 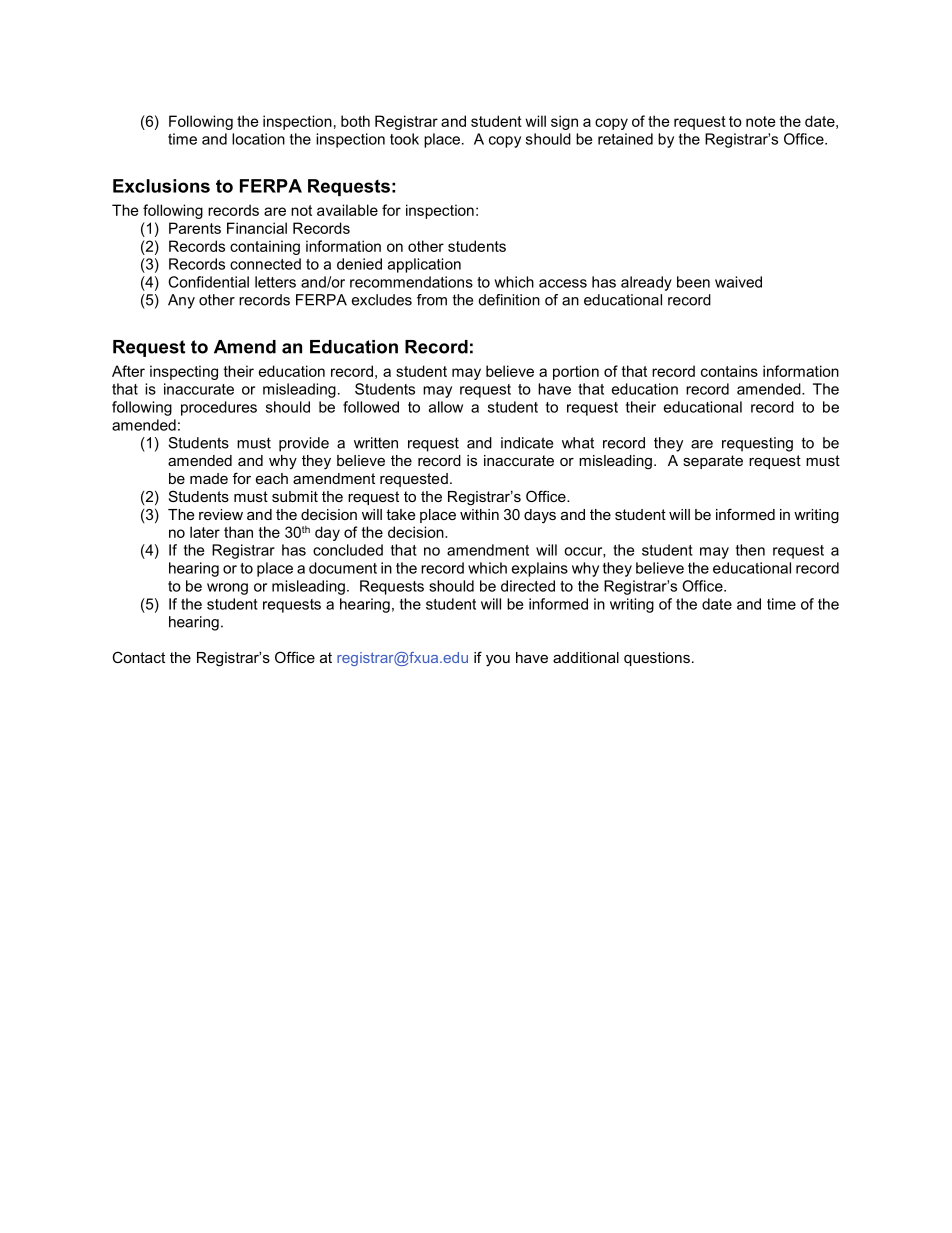 What do you see at coordinates (219, 408) in the image?
I see `procedures` at bounding box center [219, 408].
